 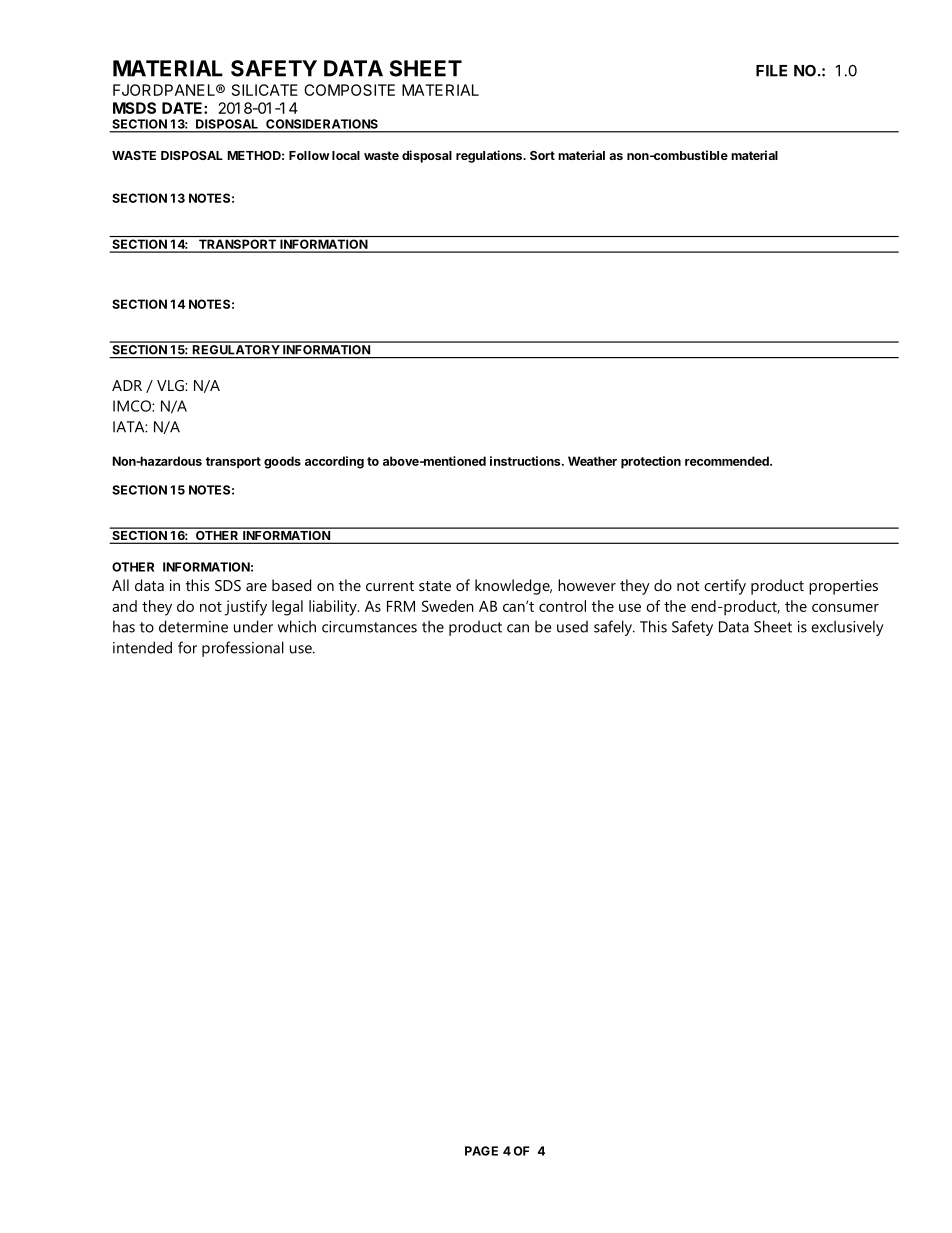 I want to click on FILE, so click(x=771, y=71).
